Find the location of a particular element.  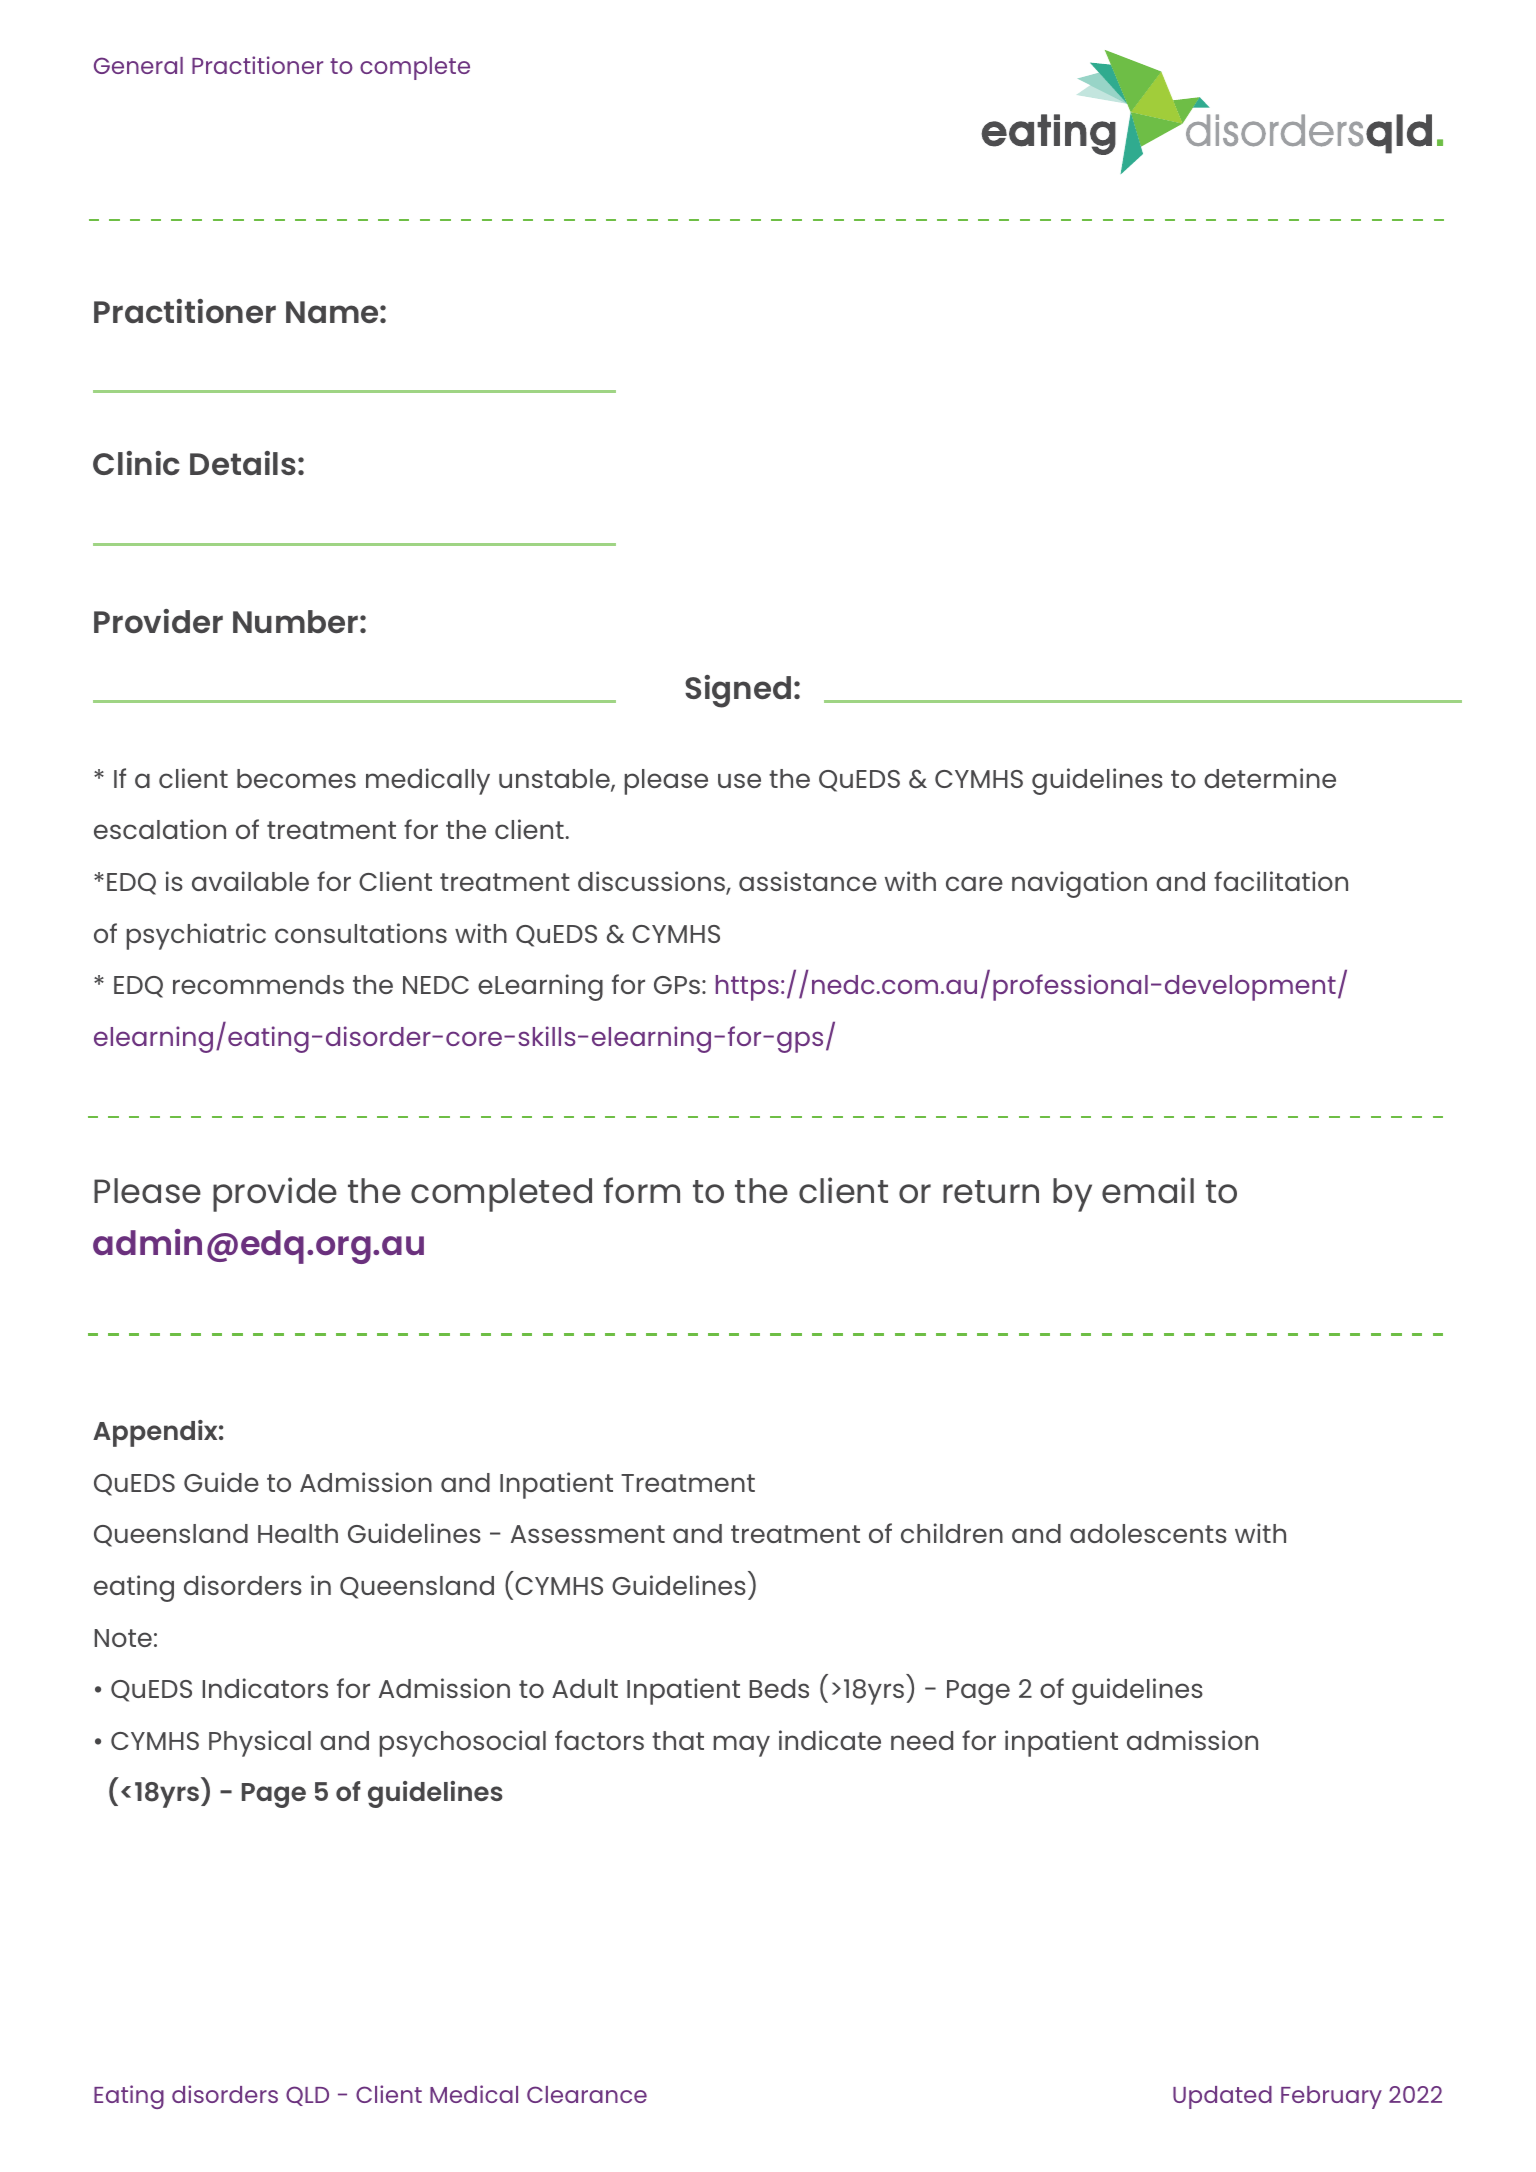

General is located at coordinates (138, 65).
